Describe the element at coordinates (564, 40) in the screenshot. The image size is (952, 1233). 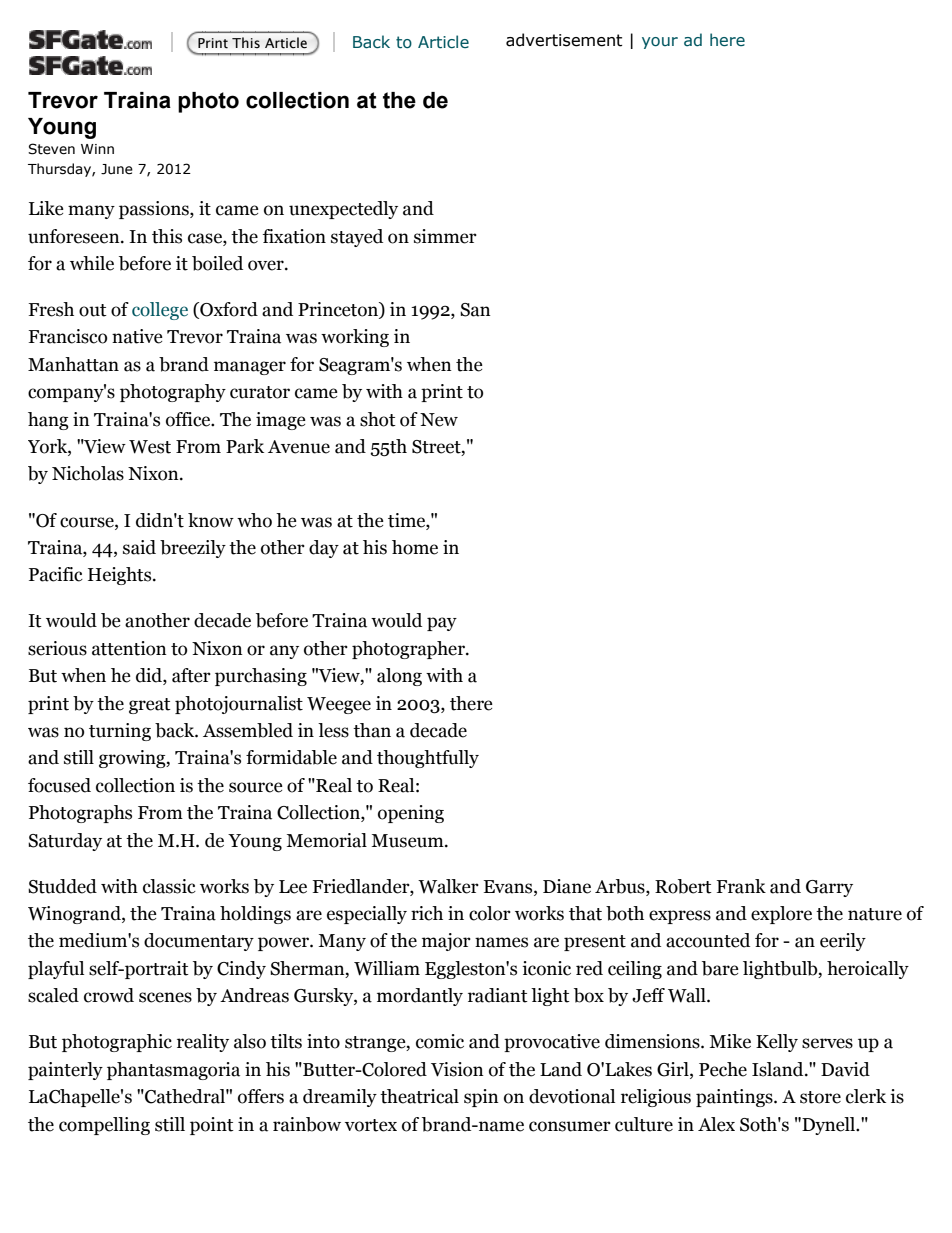
I see `advertisement` at that location.
